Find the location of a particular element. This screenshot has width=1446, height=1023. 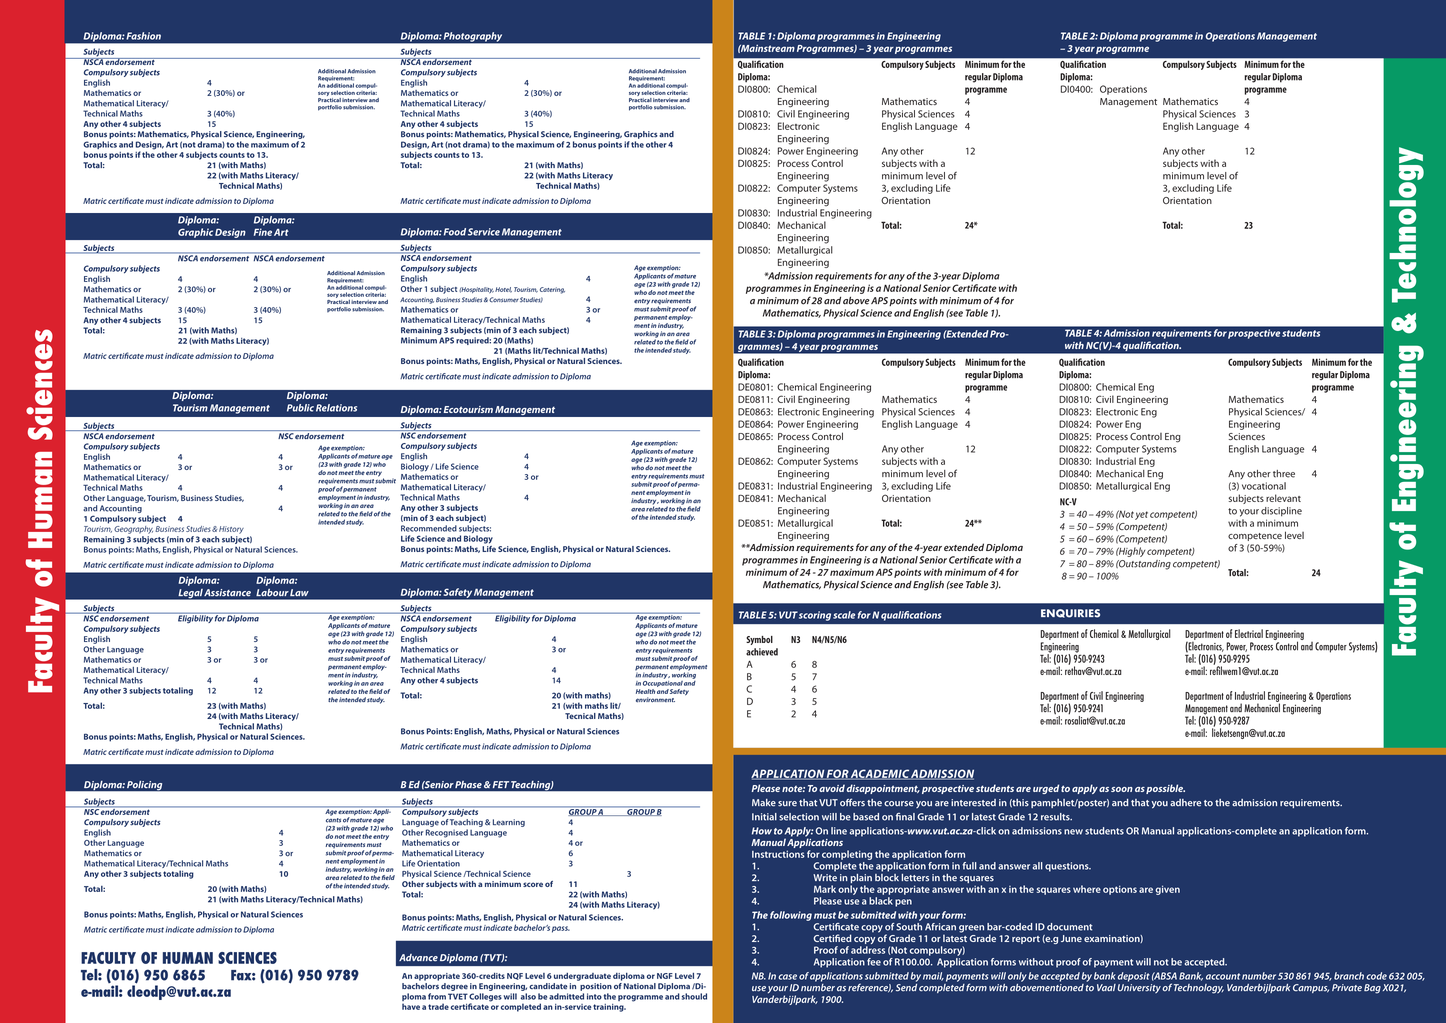

avoid is located at coordinates (832, 788).
